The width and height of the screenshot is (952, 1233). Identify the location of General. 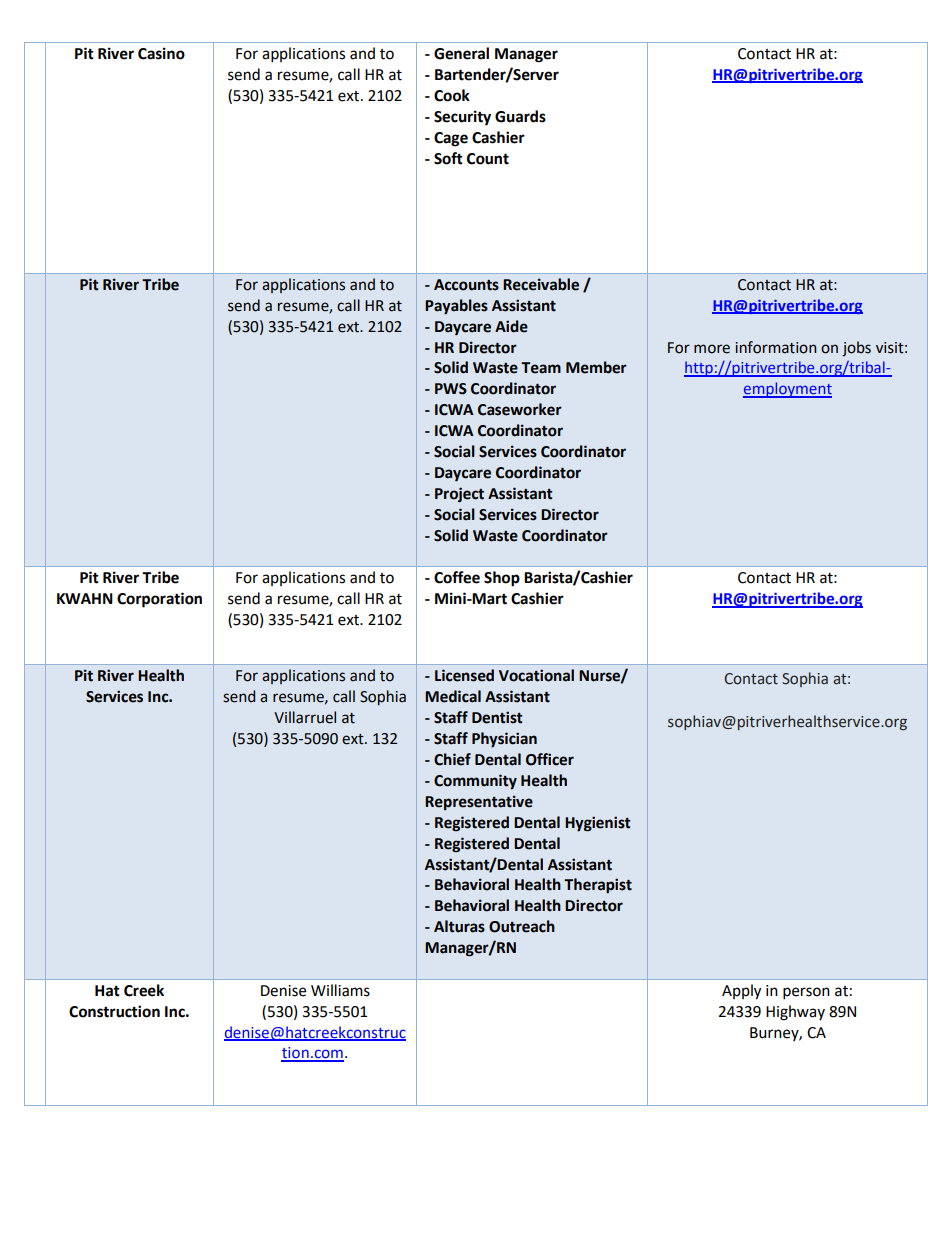
(461, 53).
